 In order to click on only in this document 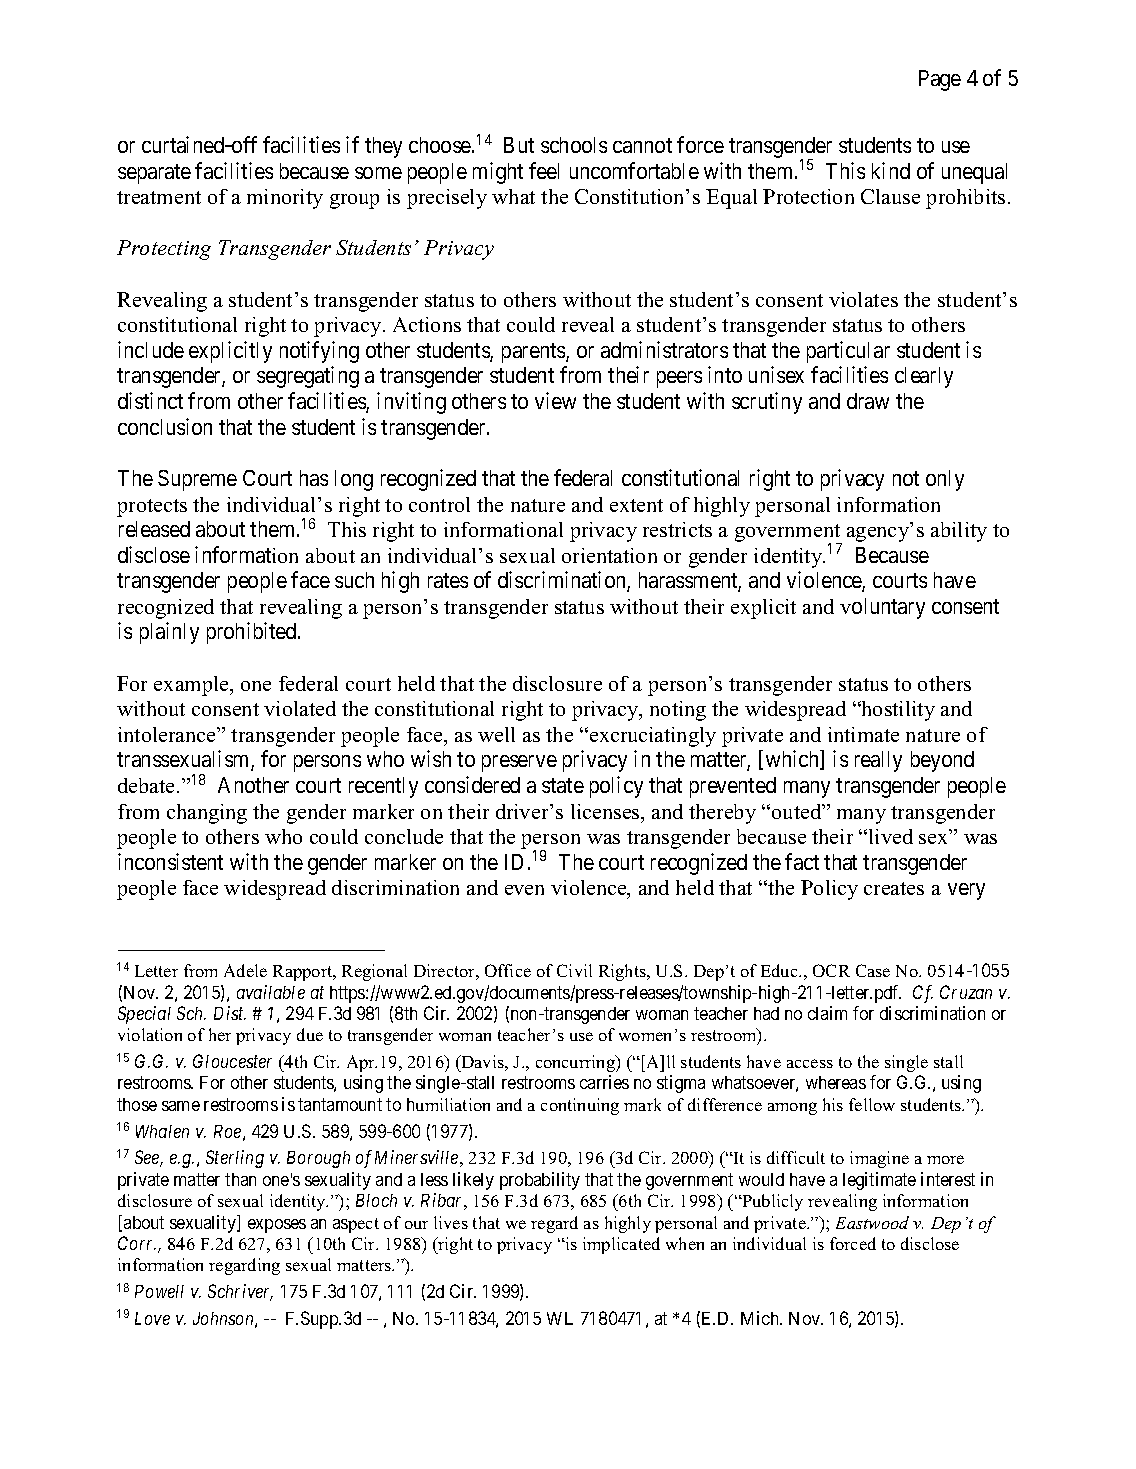, I will do `click(945, 480)`.
